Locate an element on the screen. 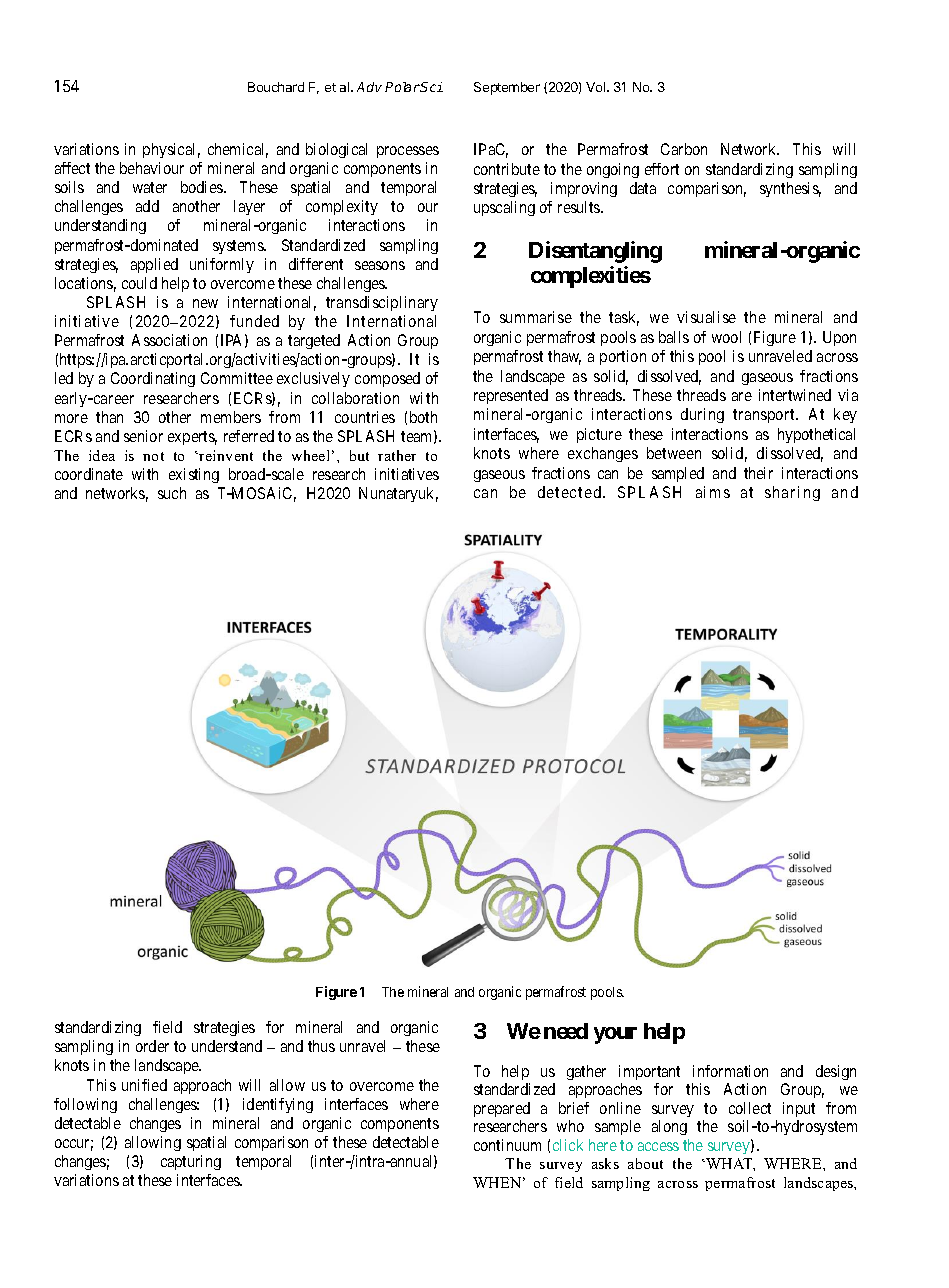 The width and height of the screenshot is (949, 1288). need is located at coordinates (566, 1031).
